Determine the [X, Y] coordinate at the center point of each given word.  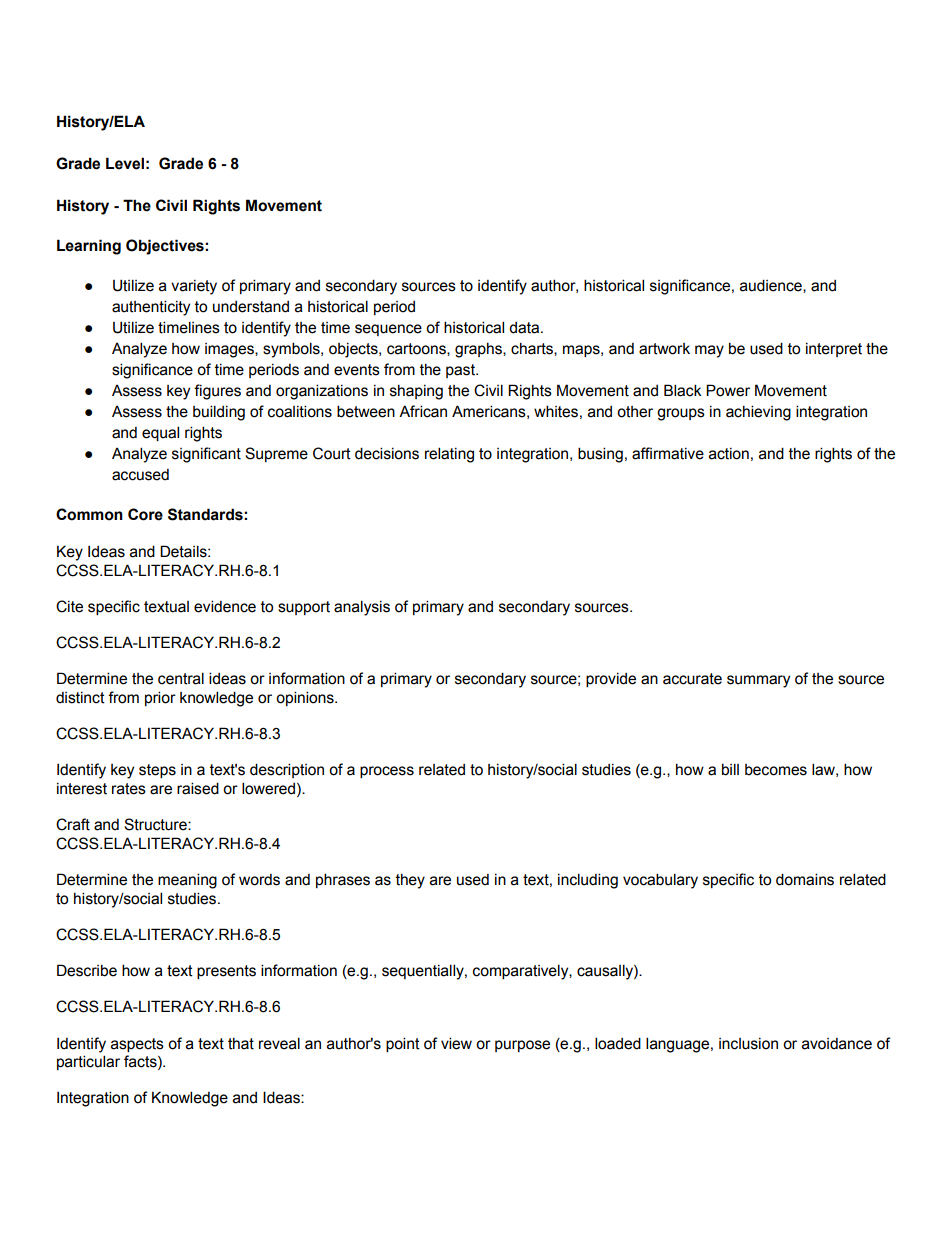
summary [758, 681]
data [525, 328]
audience [772, 286]
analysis [362, 608]
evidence [225, 606]
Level [125, 163]
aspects [137, 1045]
